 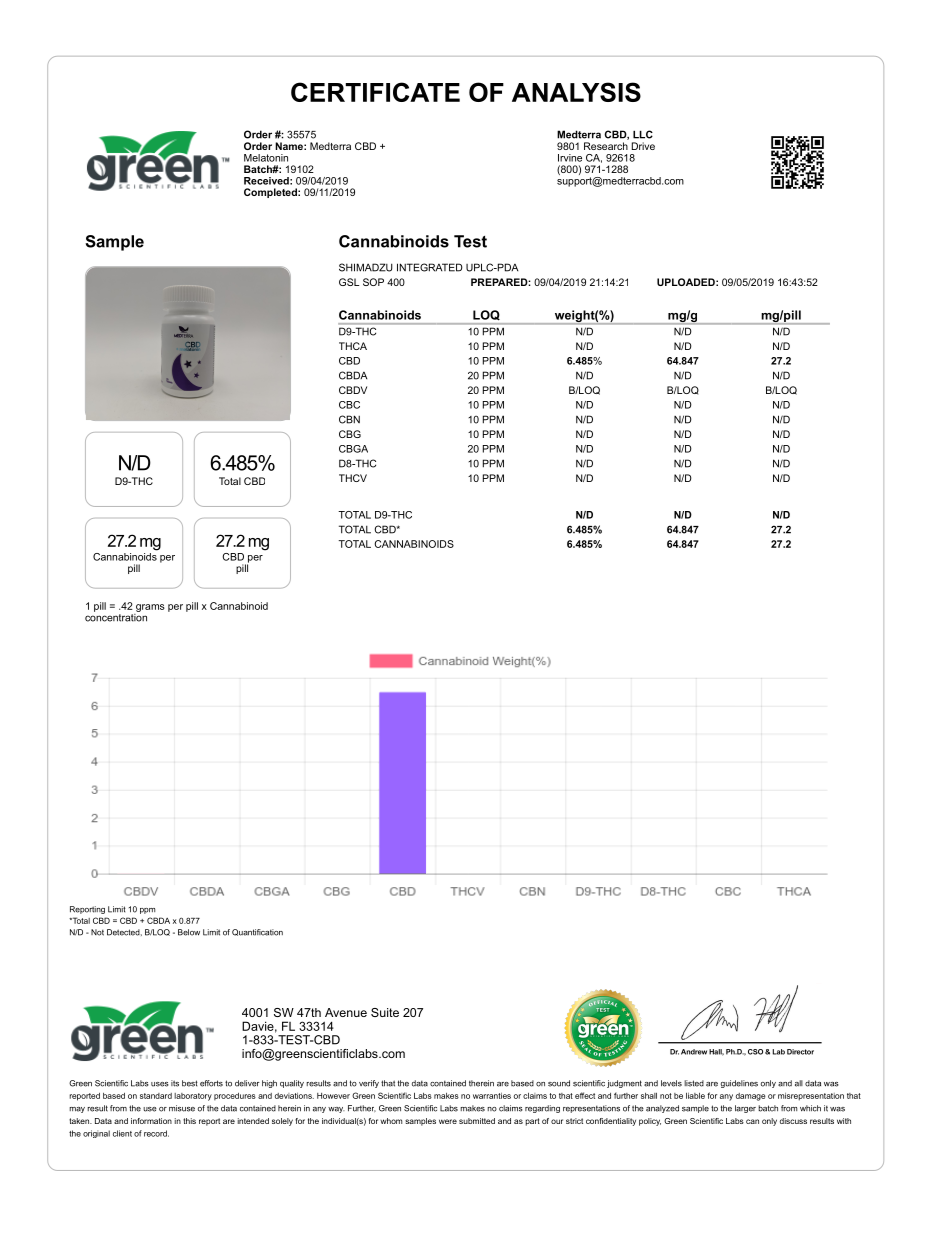 I want to click on Quantification, so click(x=257, y=932).
